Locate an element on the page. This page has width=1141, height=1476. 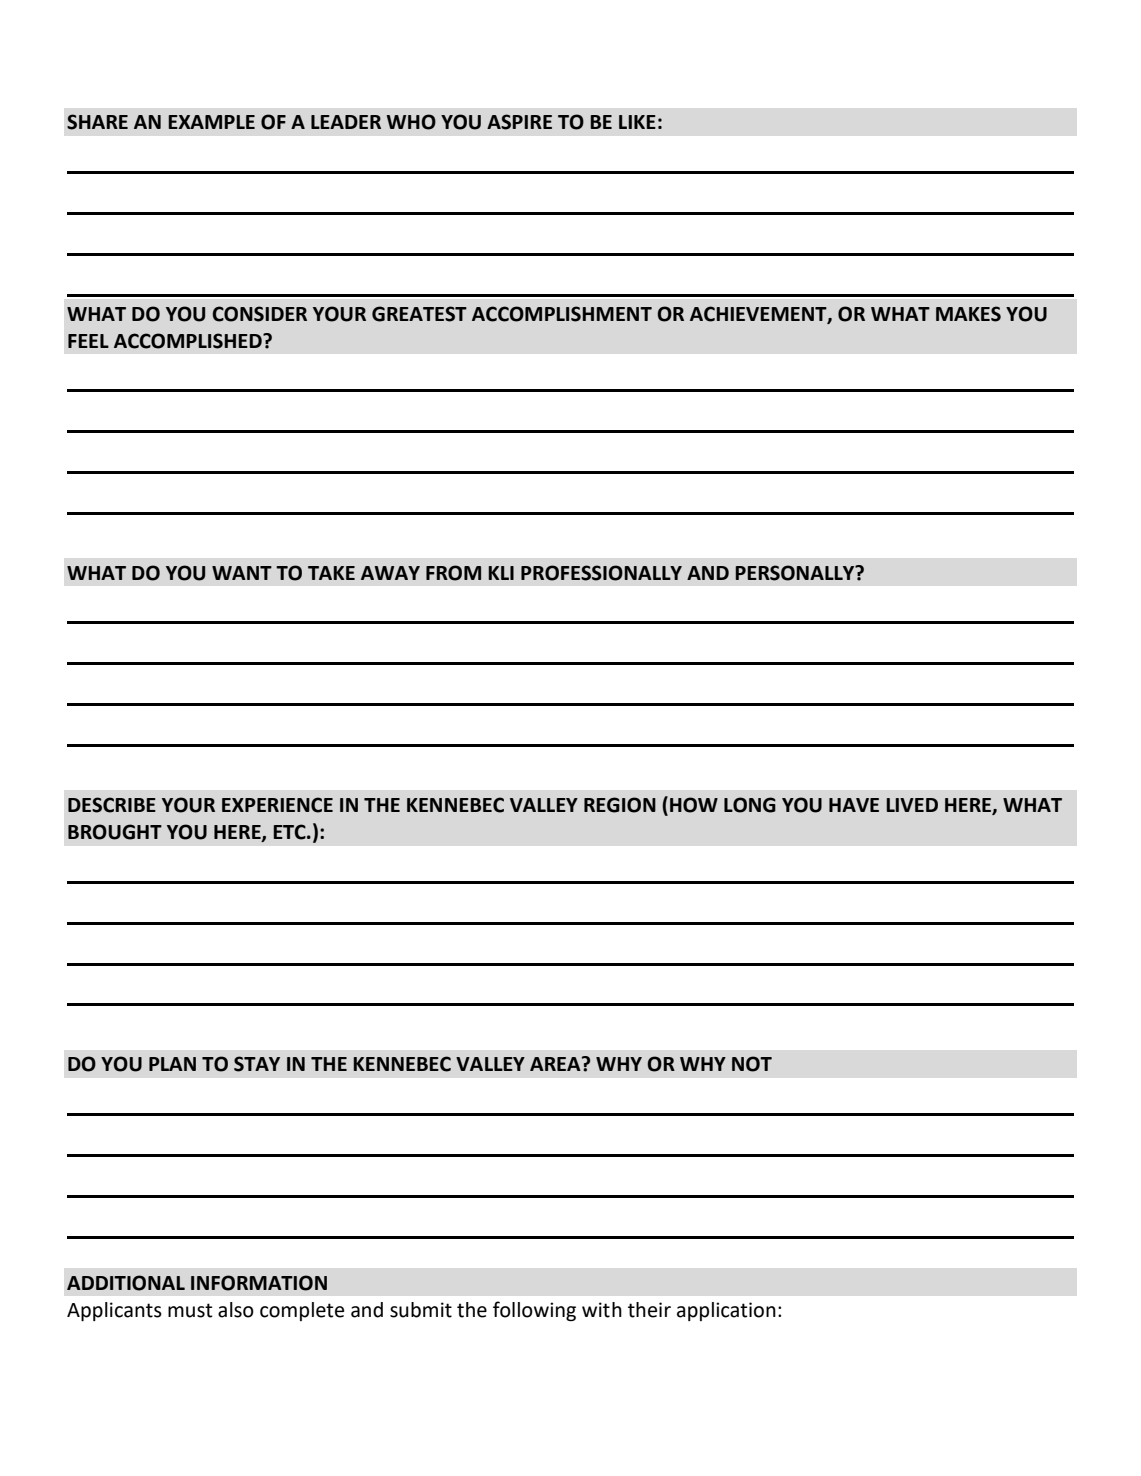
PLAN is located at coordinates (172, 1064).
